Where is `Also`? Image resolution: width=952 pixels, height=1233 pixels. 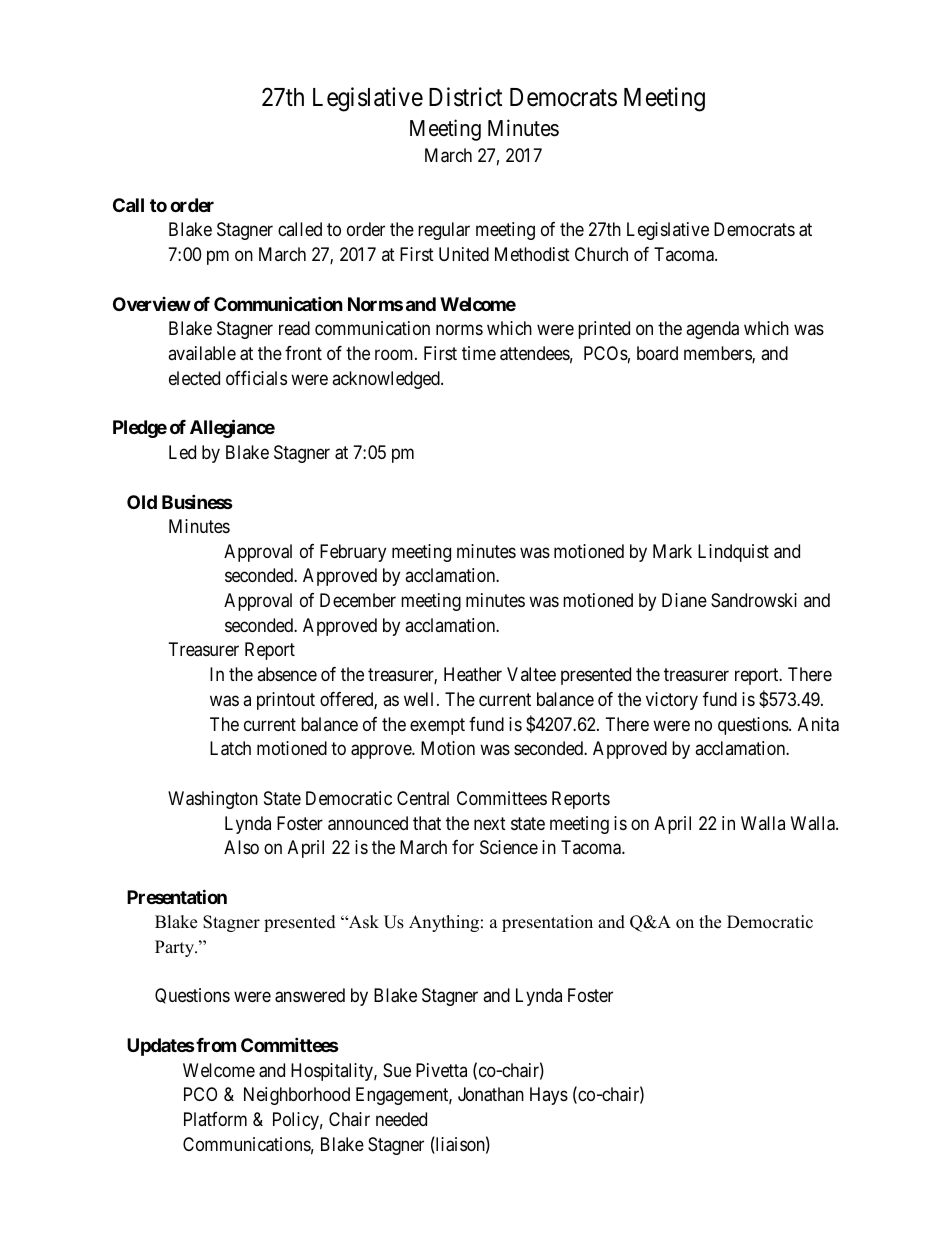
Also is located at coordinates (241, 847).
